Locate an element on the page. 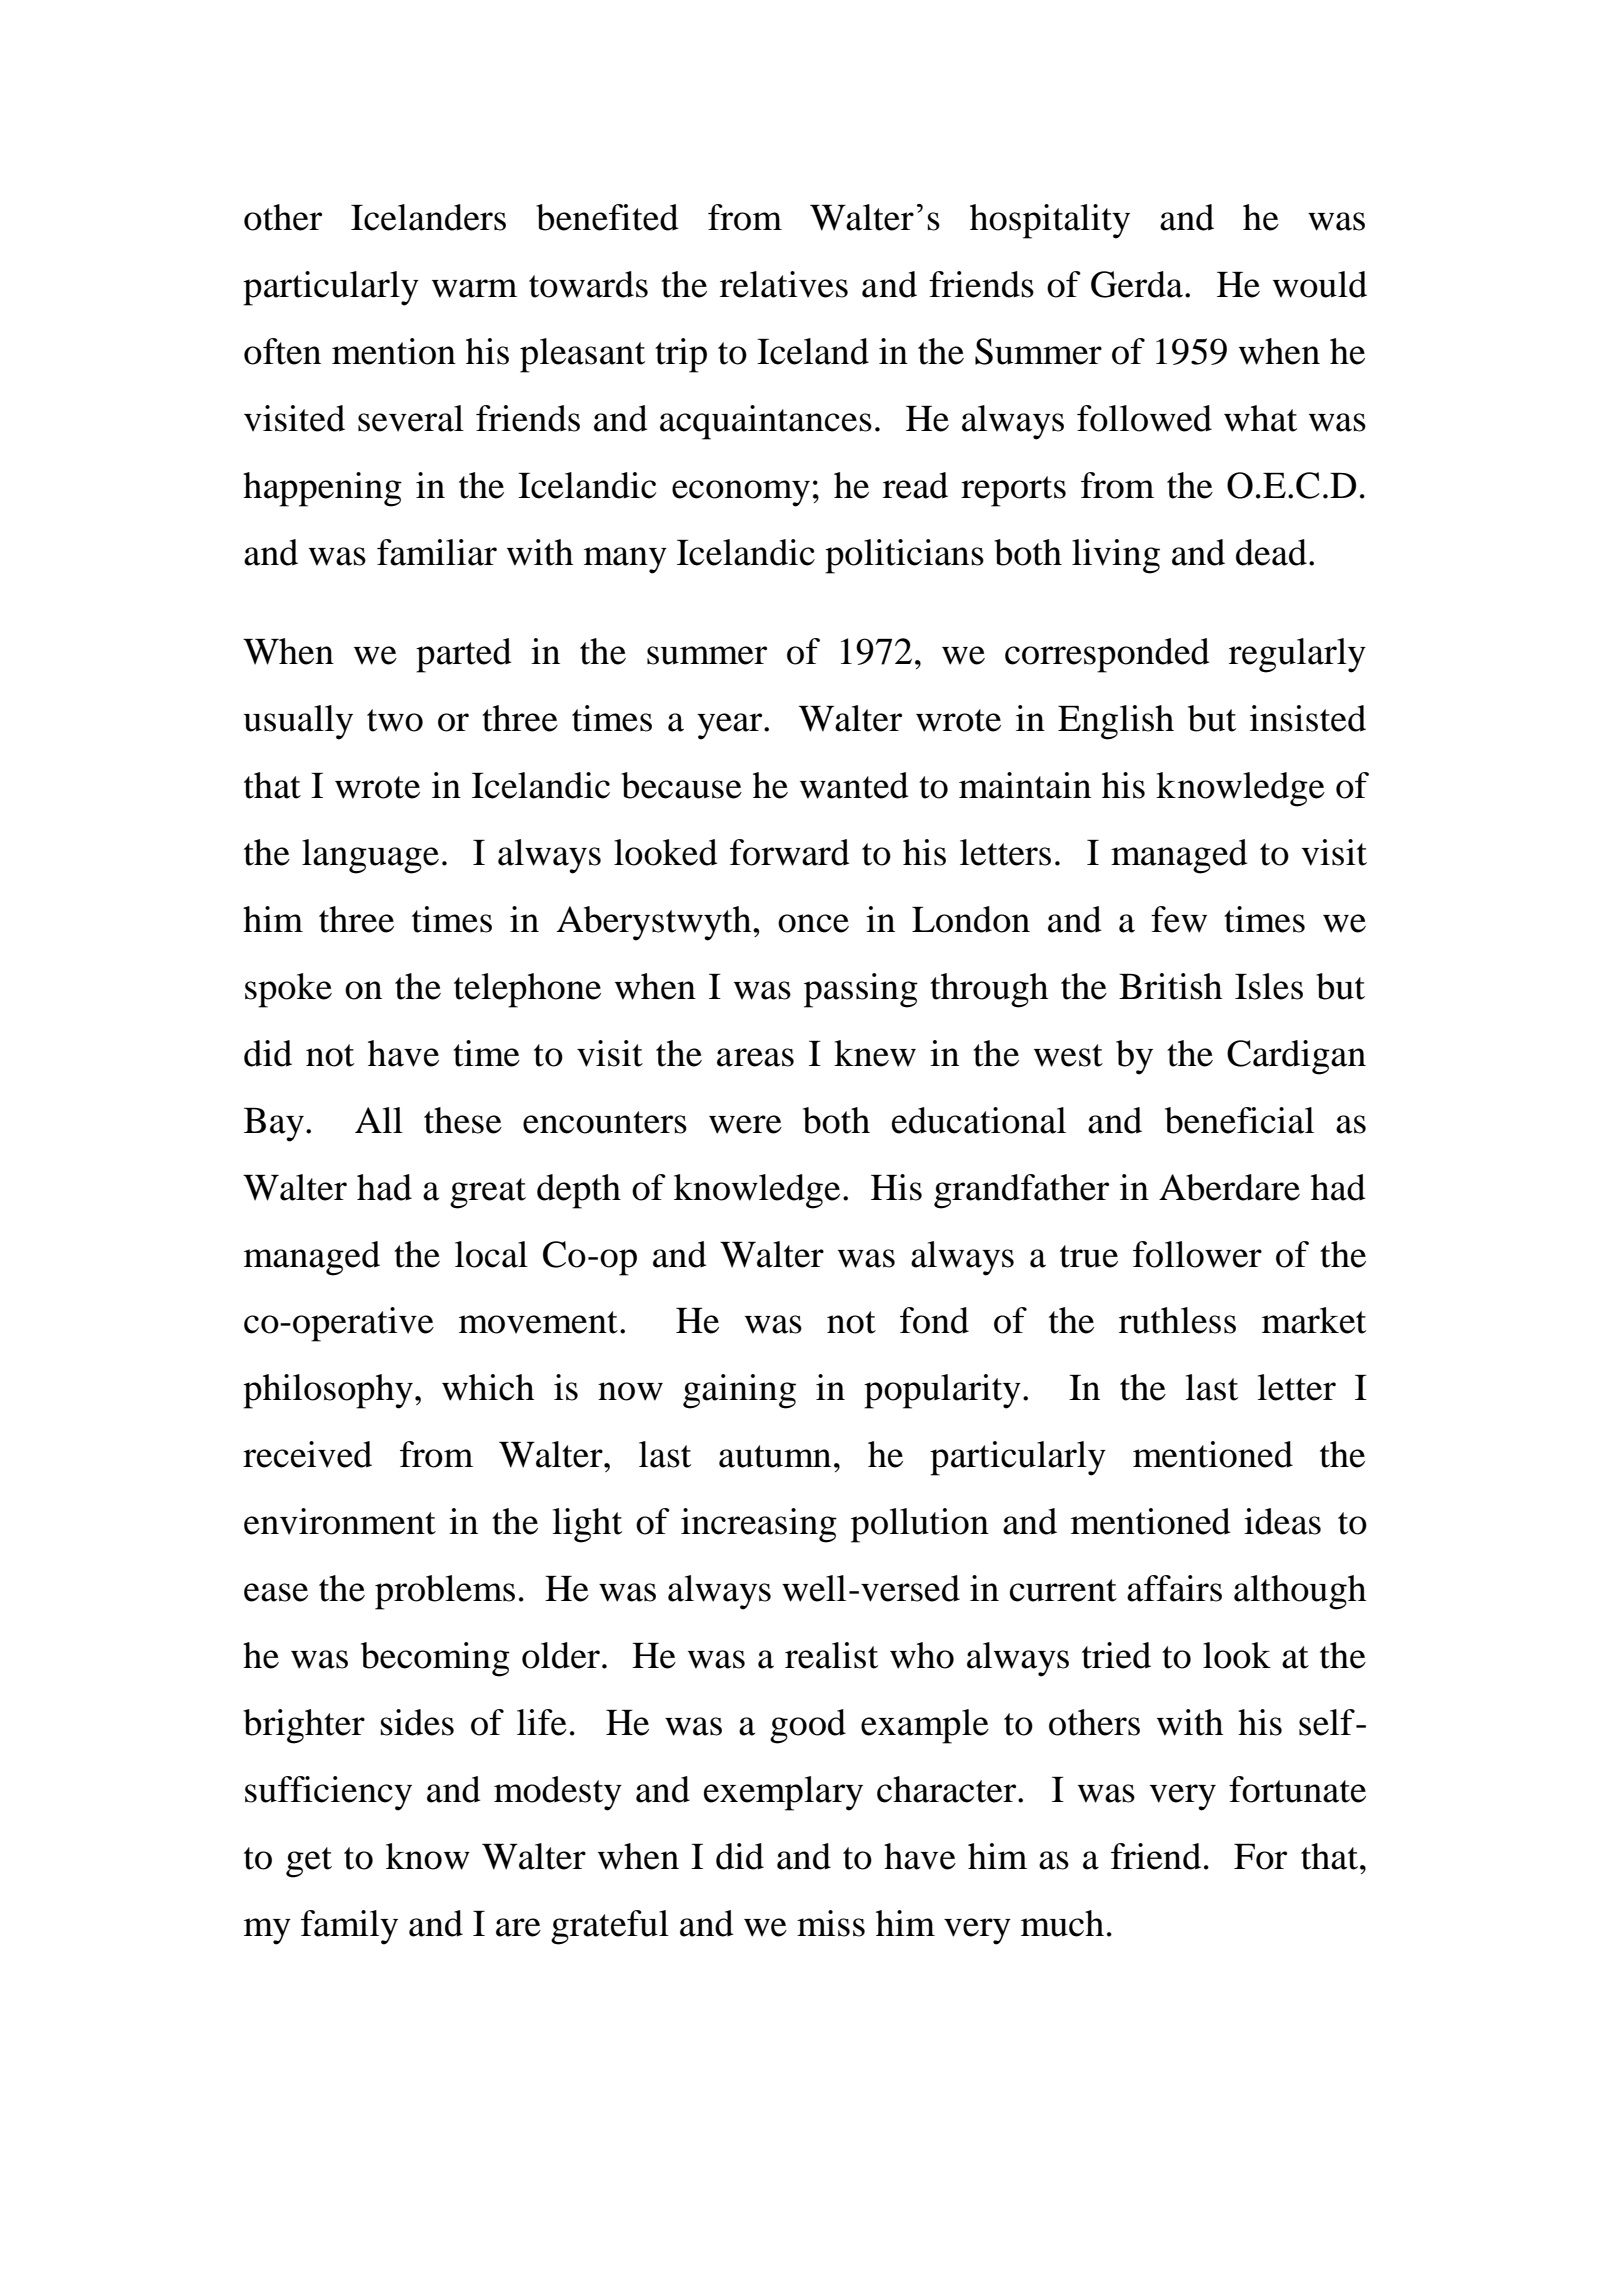  family is located at coordinates (349, 1927).
